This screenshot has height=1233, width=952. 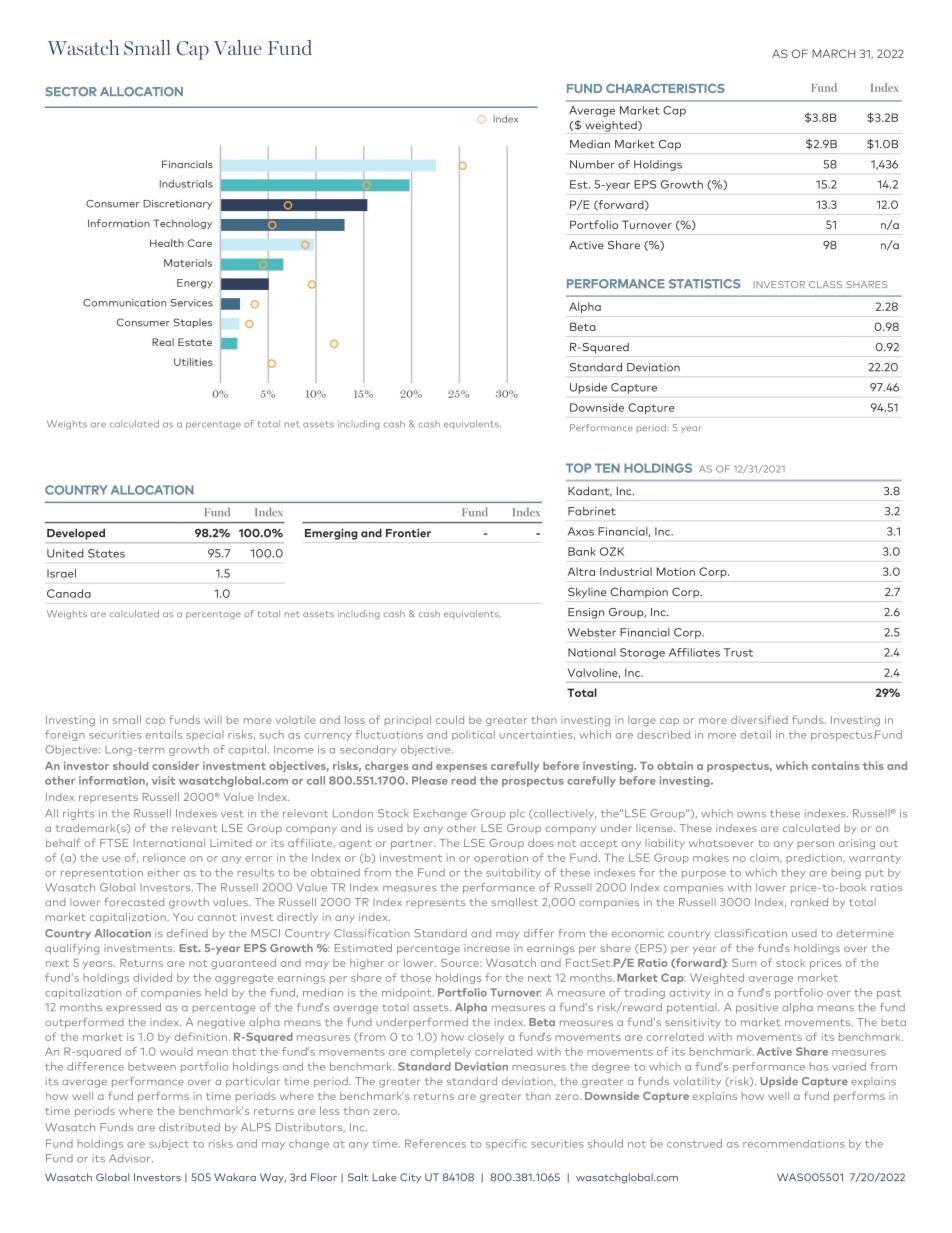 What do you see at coordinates (676, 571) in the screenshot?
I see `Motion` at bounding box center [676, 571].
